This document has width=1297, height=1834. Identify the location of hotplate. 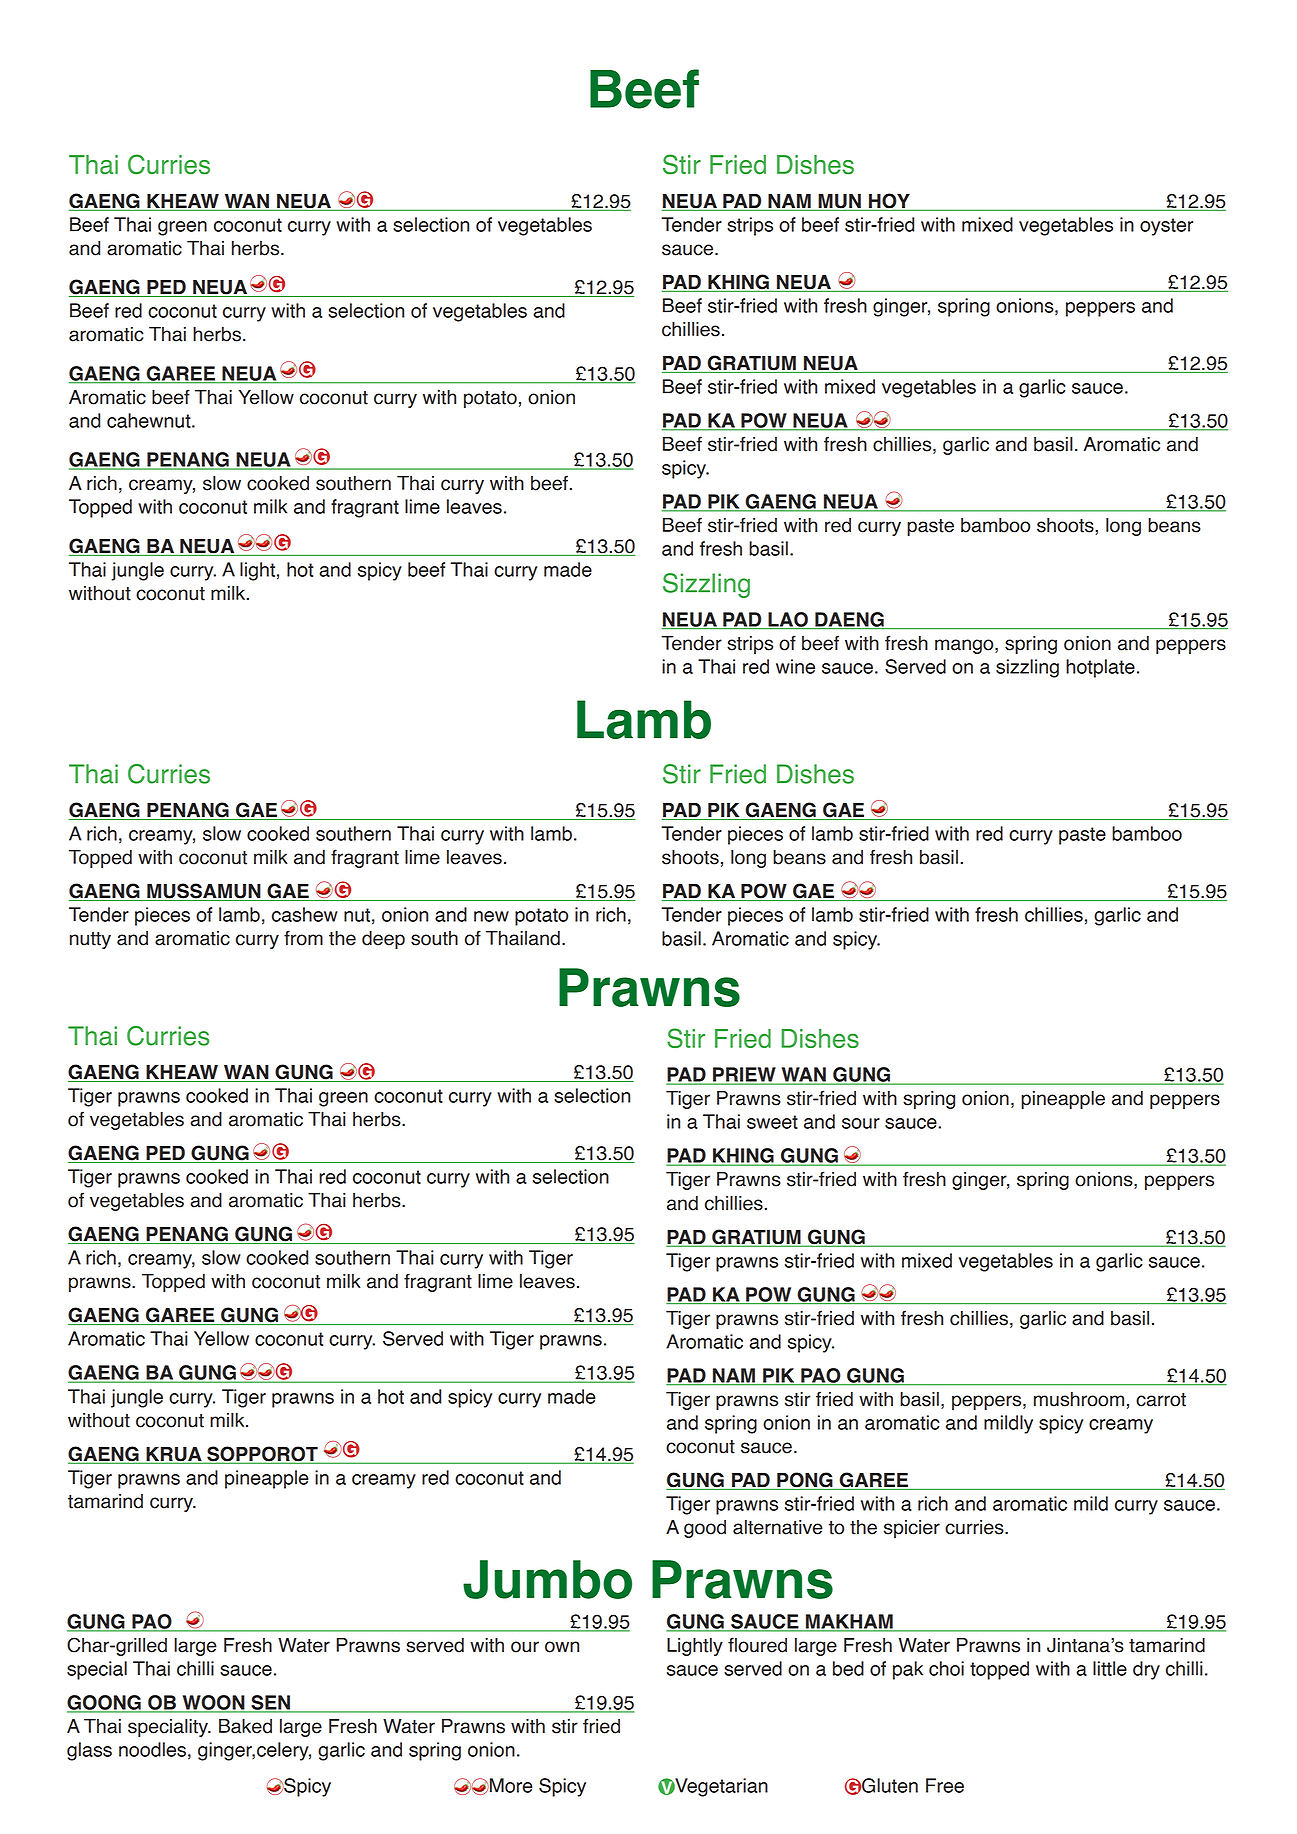
(1100, 668).
